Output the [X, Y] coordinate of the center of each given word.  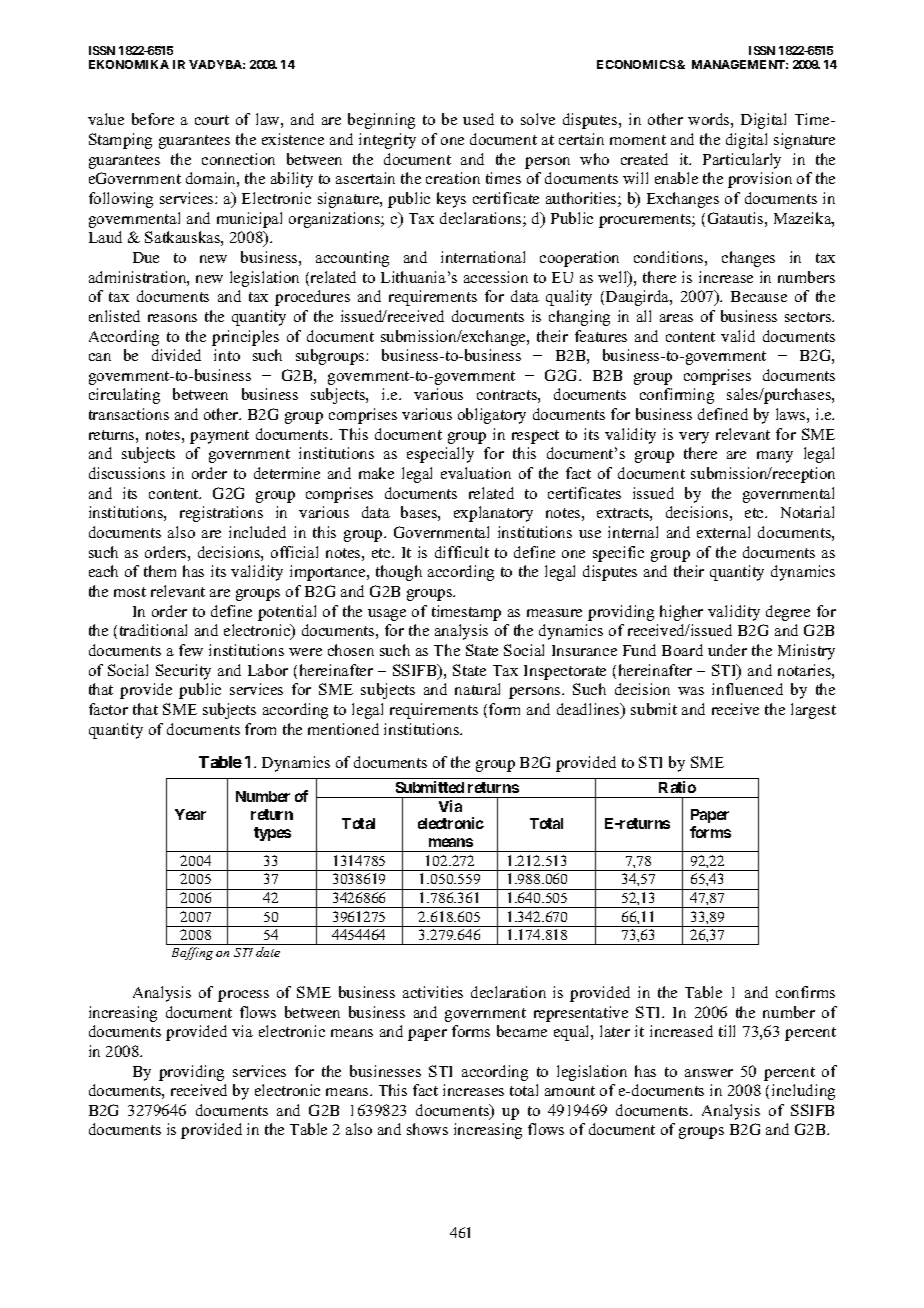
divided [176, 355]
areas [676, 318]
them [160, 571]
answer [709, 1073]
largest [813, 711]
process [243, 996]
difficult [462, 552]
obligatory [492, 416]
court [212, 120]
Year [190, 814]
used [478, 119]
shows [427, 1129]
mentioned [343, 729]
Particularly [742, 161]
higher [681, 613]
